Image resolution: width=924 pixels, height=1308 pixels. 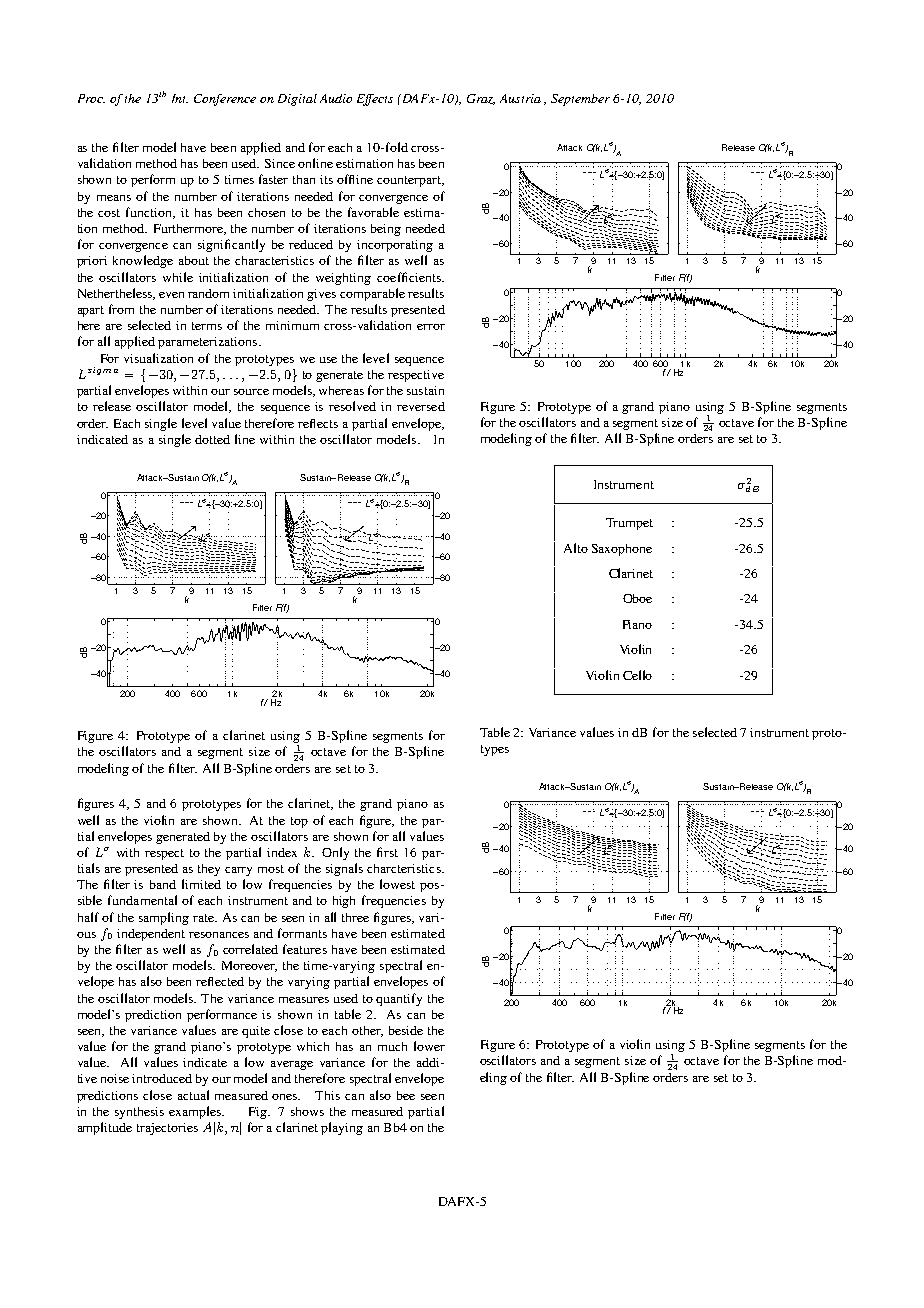 I want to click on sigma, so click(x=103, y=371).
